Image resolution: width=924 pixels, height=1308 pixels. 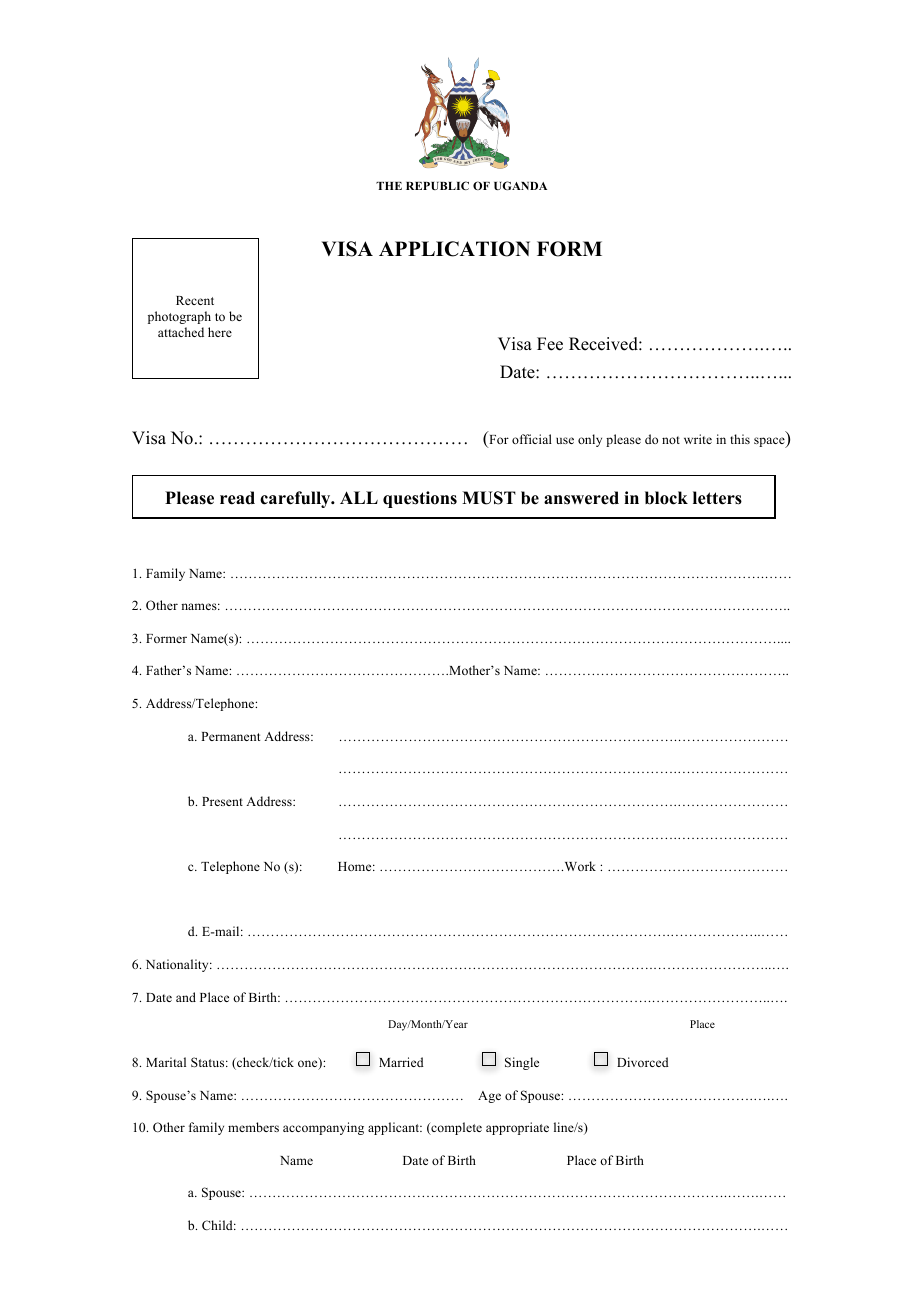 What do you see at coordinates (237, 498) in the screenshot?
I see `read` at bounding box center [237, 498].
